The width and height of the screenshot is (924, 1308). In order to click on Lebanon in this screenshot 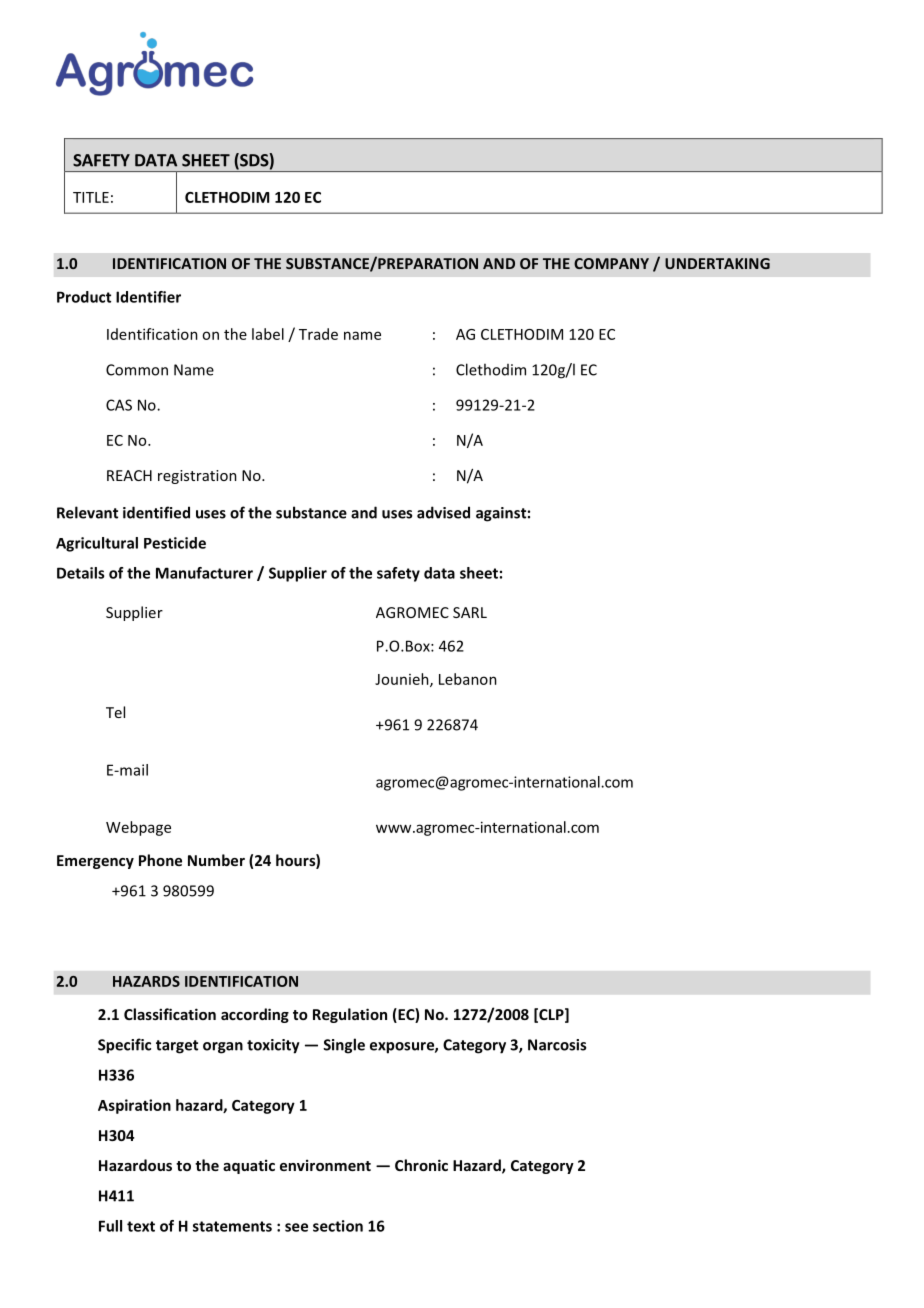, I will do `click(468, 679)`.
